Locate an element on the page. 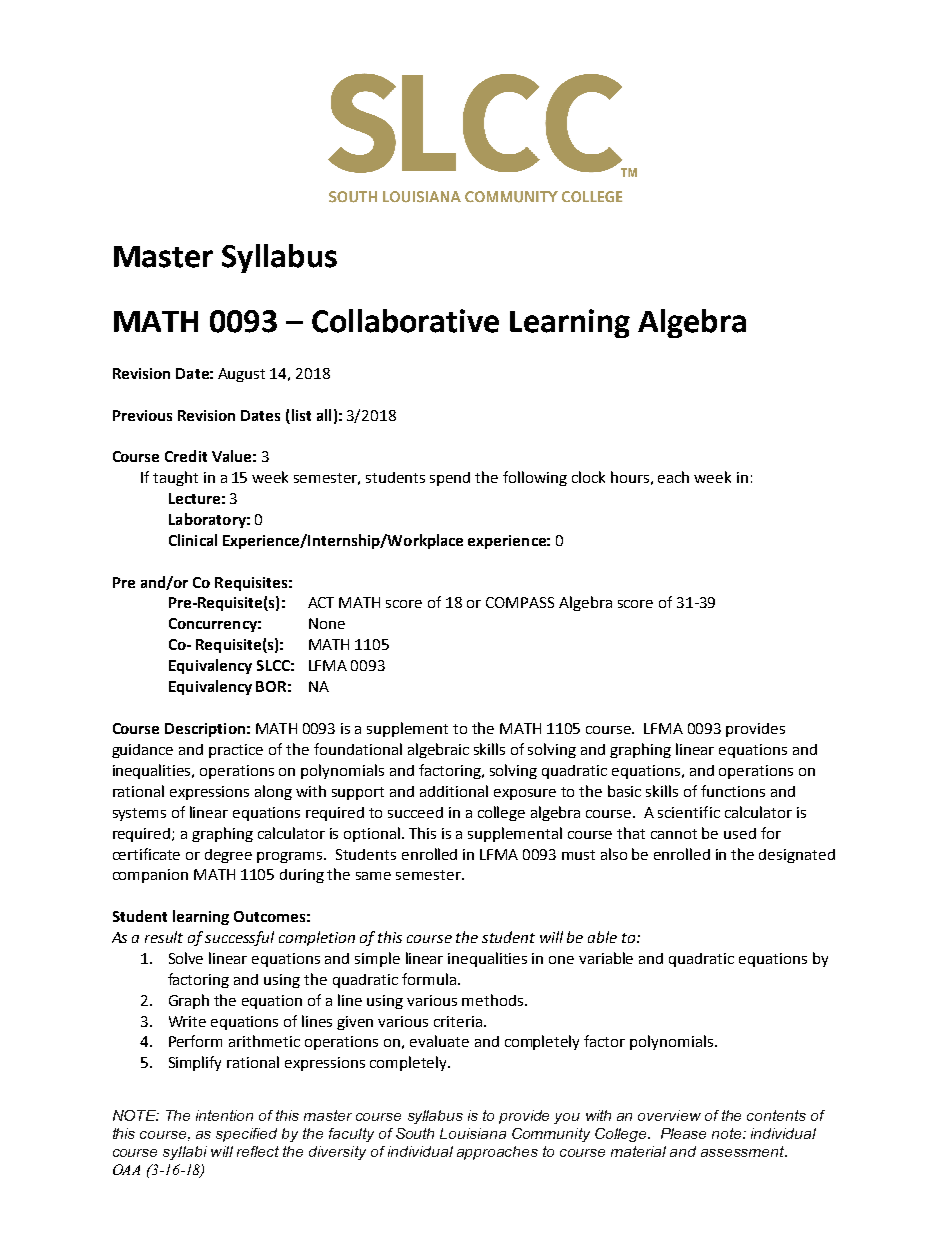 Image resolution: width=952 pixels, height=1233 pixels. clock is located at coordinates (588, 477).
